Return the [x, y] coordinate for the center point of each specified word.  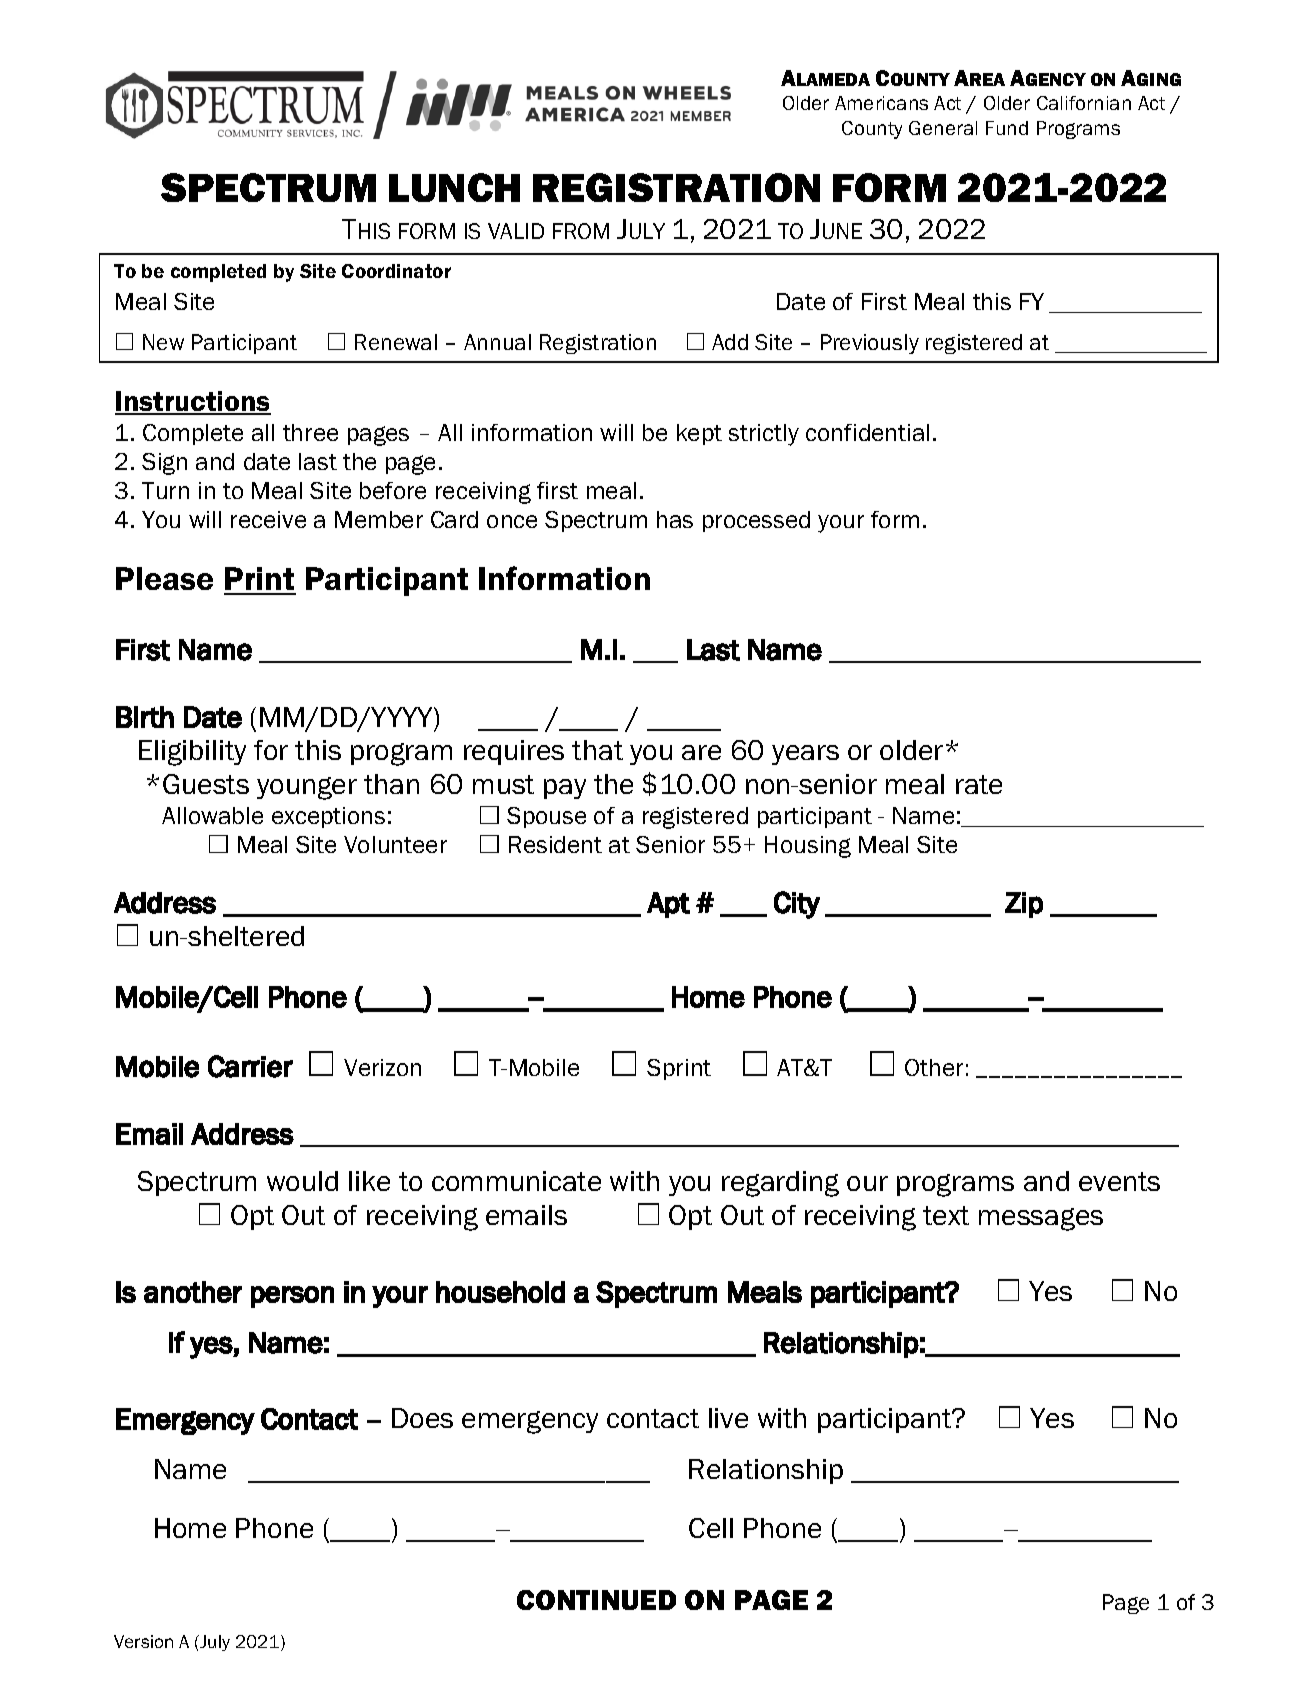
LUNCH [454, 187]
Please [164, 578]
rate [979, 784]
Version [143, 1641]
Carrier [250, 1066]
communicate [516, 1181]
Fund [1007, 128]
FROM [581, 231]
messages [1041, 1219]
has [675, 519]
